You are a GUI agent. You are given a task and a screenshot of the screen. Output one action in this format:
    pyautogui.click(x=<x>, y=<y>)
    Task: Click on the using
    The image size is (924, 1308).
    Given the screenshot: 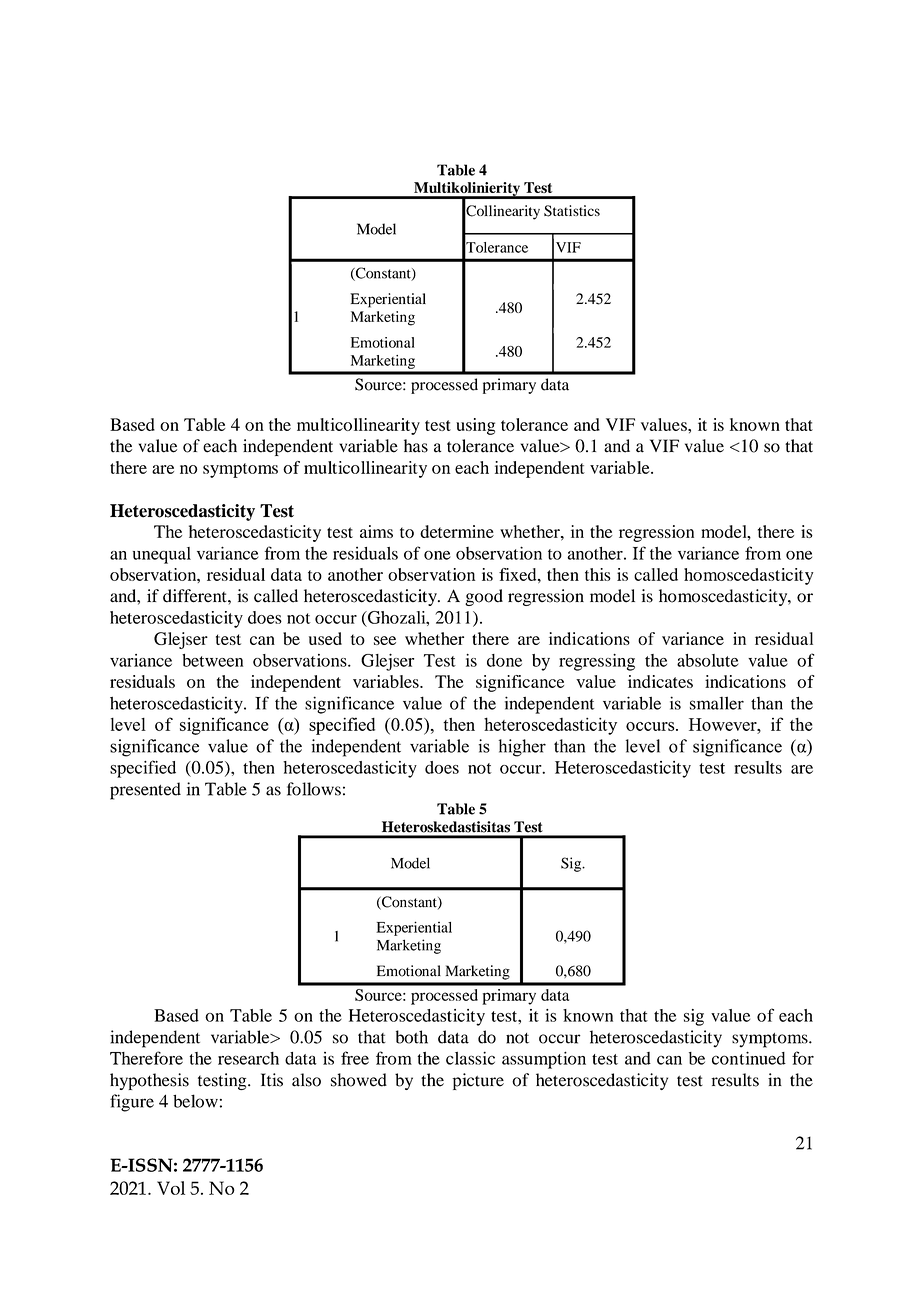 What is the action you would take?
    pyautogui.click(x=475, y=426)
